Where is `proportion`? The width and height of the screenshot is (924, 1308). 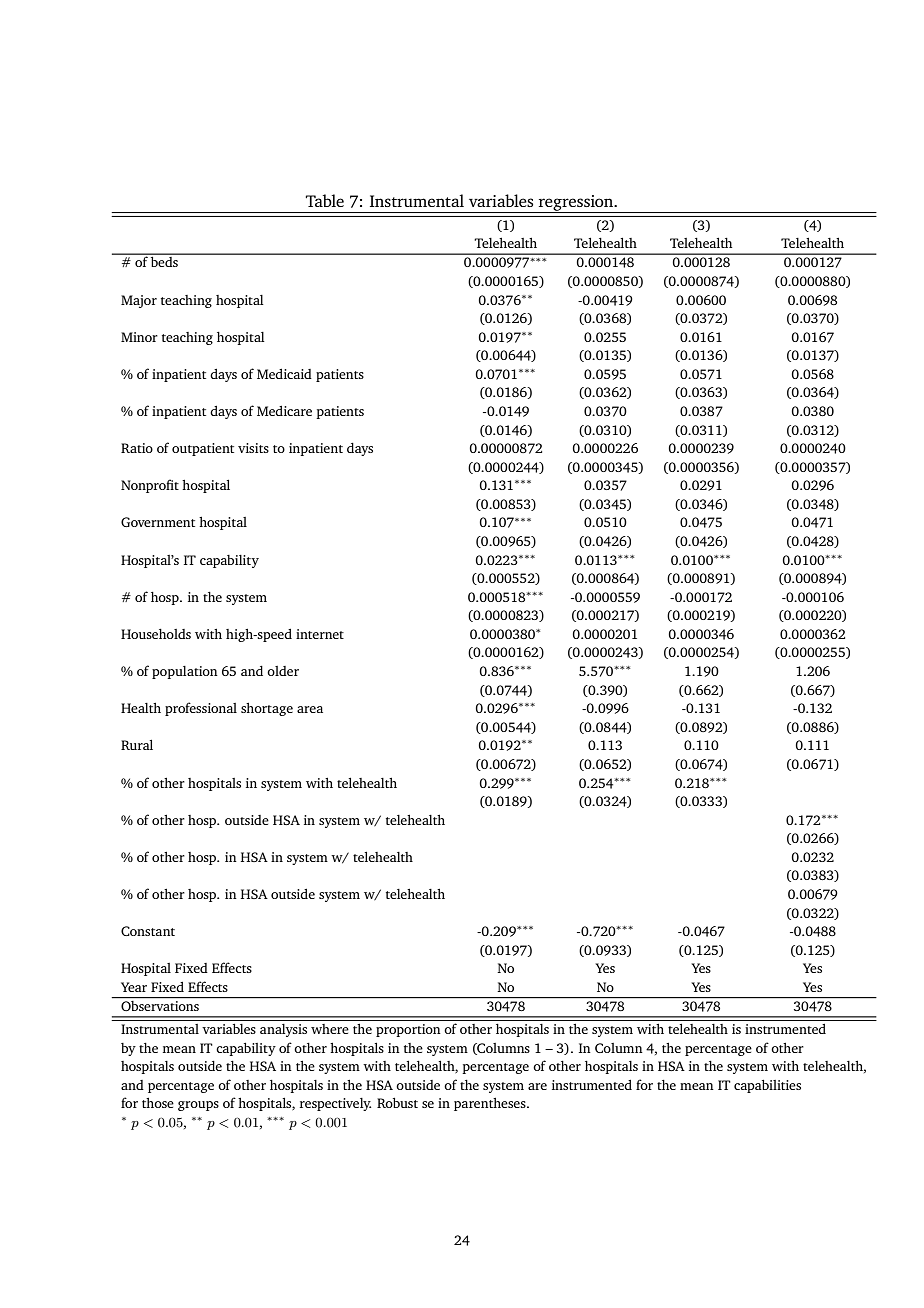
proportion is located at coordinates (408, 1030).
